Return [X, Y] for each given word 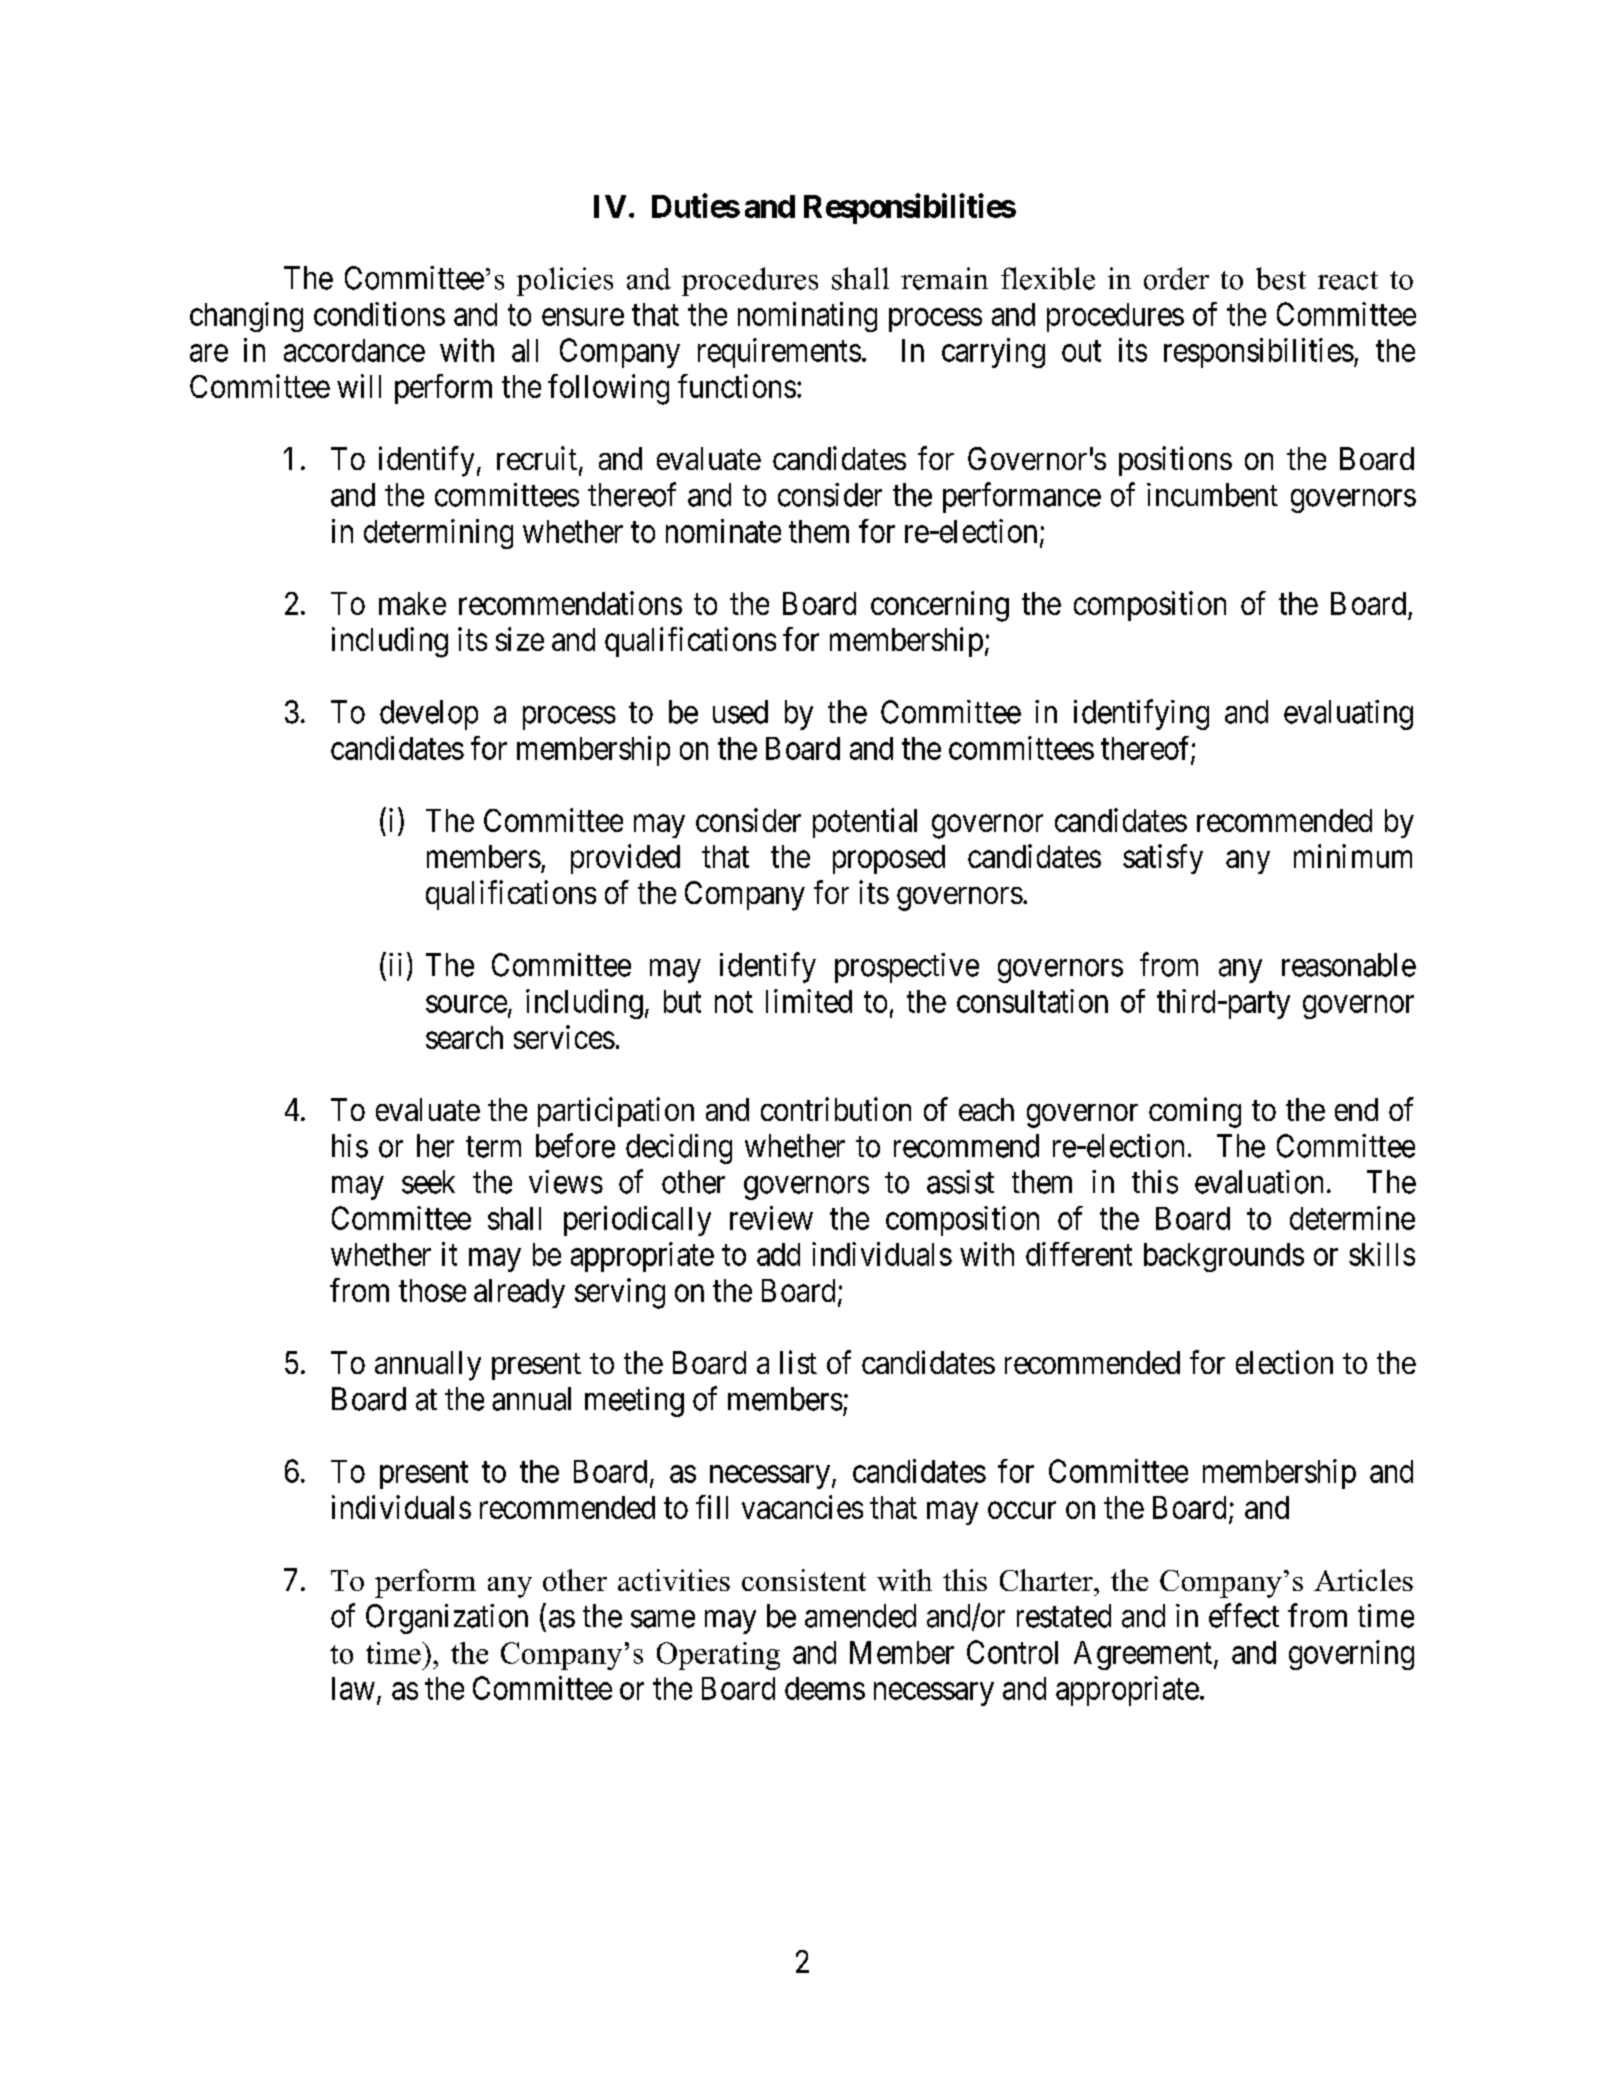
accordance [354, 350]
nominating [807, 317]
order [1176, 278]
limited [809, 1001]
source [466, 1004]
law [353, 1688]
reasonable [1349, 965]
